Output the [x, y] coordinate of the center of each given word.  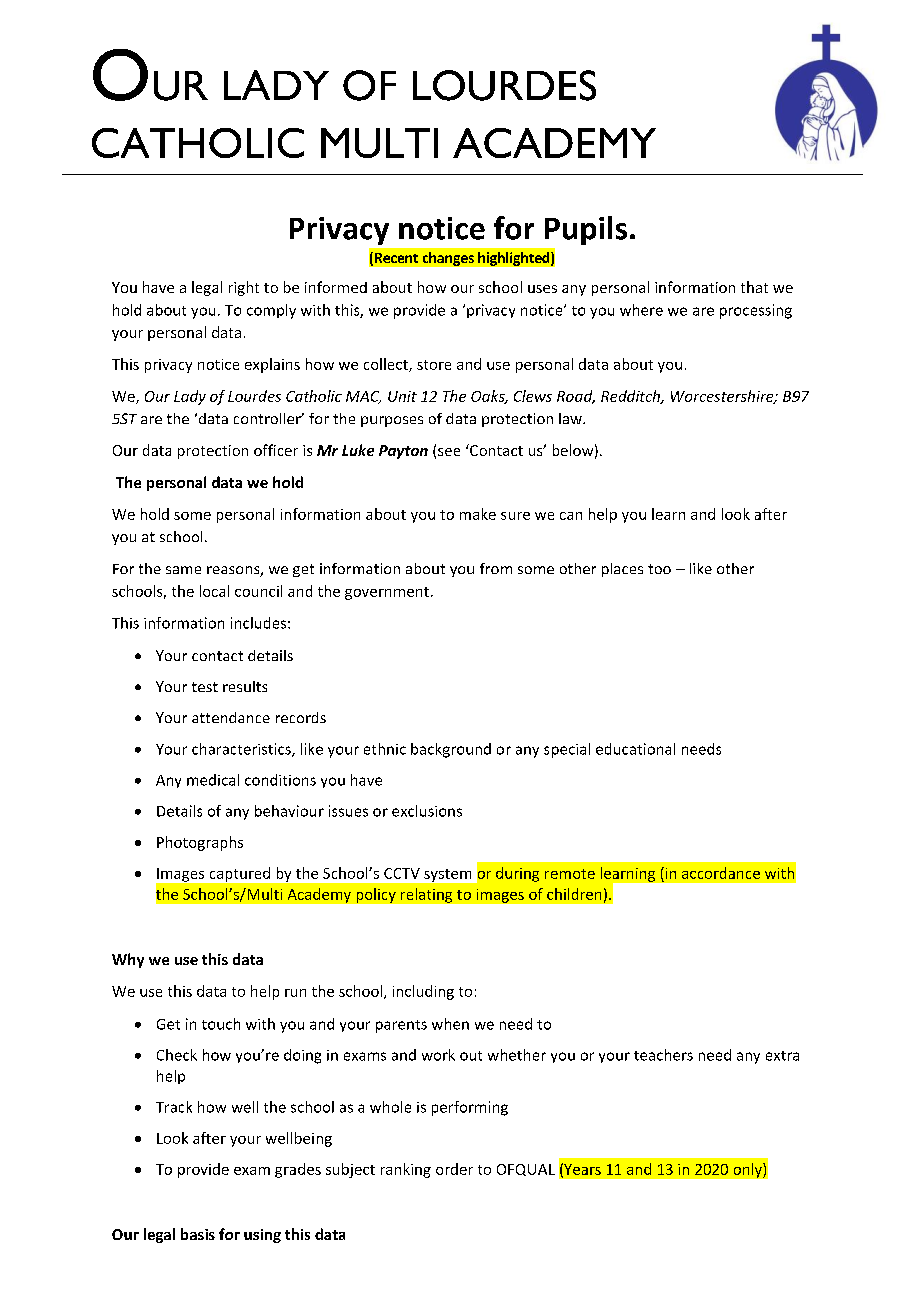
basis [198, 1234]
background [451, 750]
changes [448, 259]
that [754, 287]
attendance [231, 717]
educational [635, 749]
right [244, 288]
